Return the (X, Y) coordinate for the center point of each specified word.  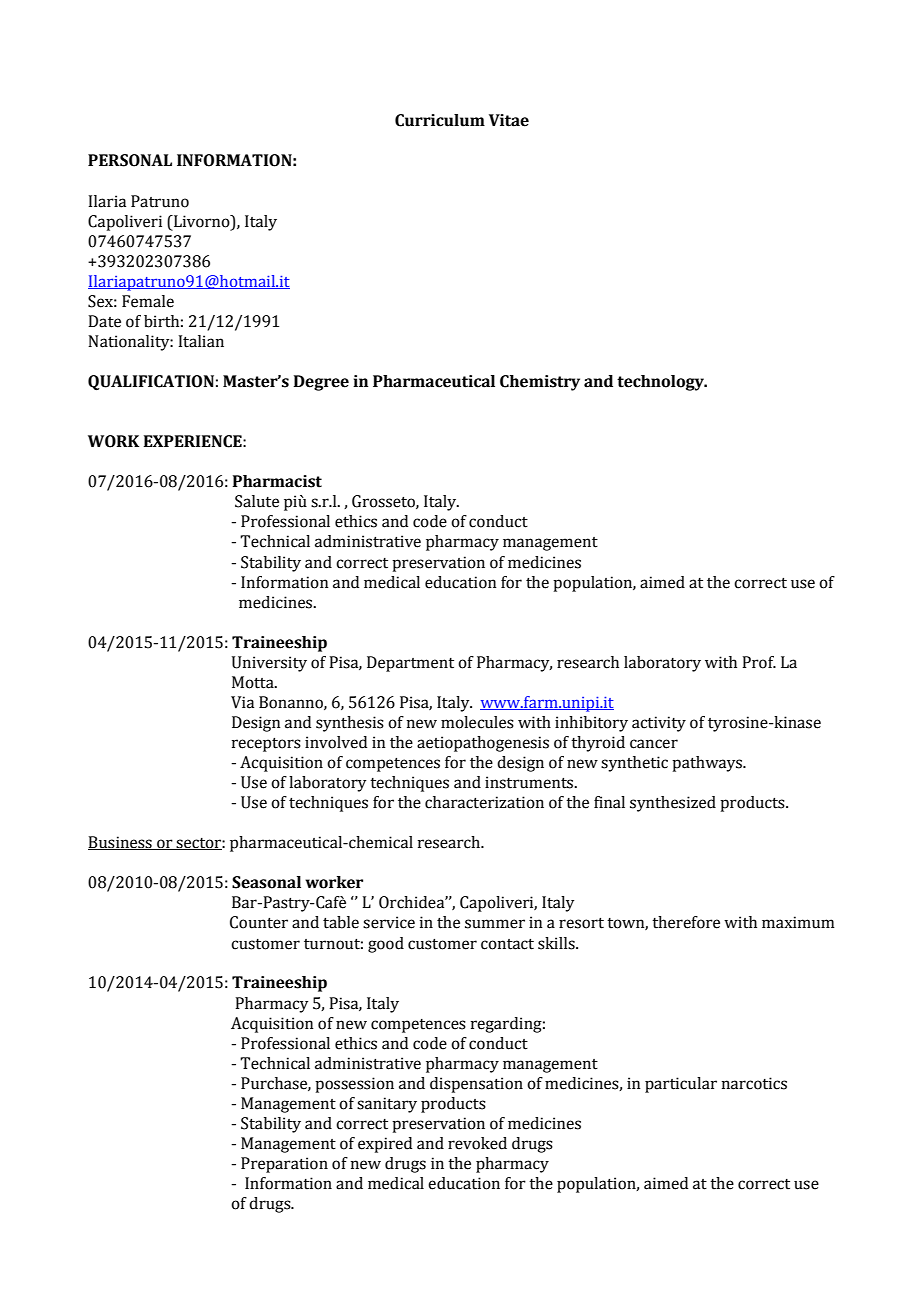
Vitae (509, 120)
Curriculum (440, 120)
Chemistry (540, 383)
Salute (257, 501)
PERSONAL (130, 160)
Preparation (284, 1165)
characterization (484, 802)
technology (661, 383)
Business (121, 843)
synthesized (673, 804)
